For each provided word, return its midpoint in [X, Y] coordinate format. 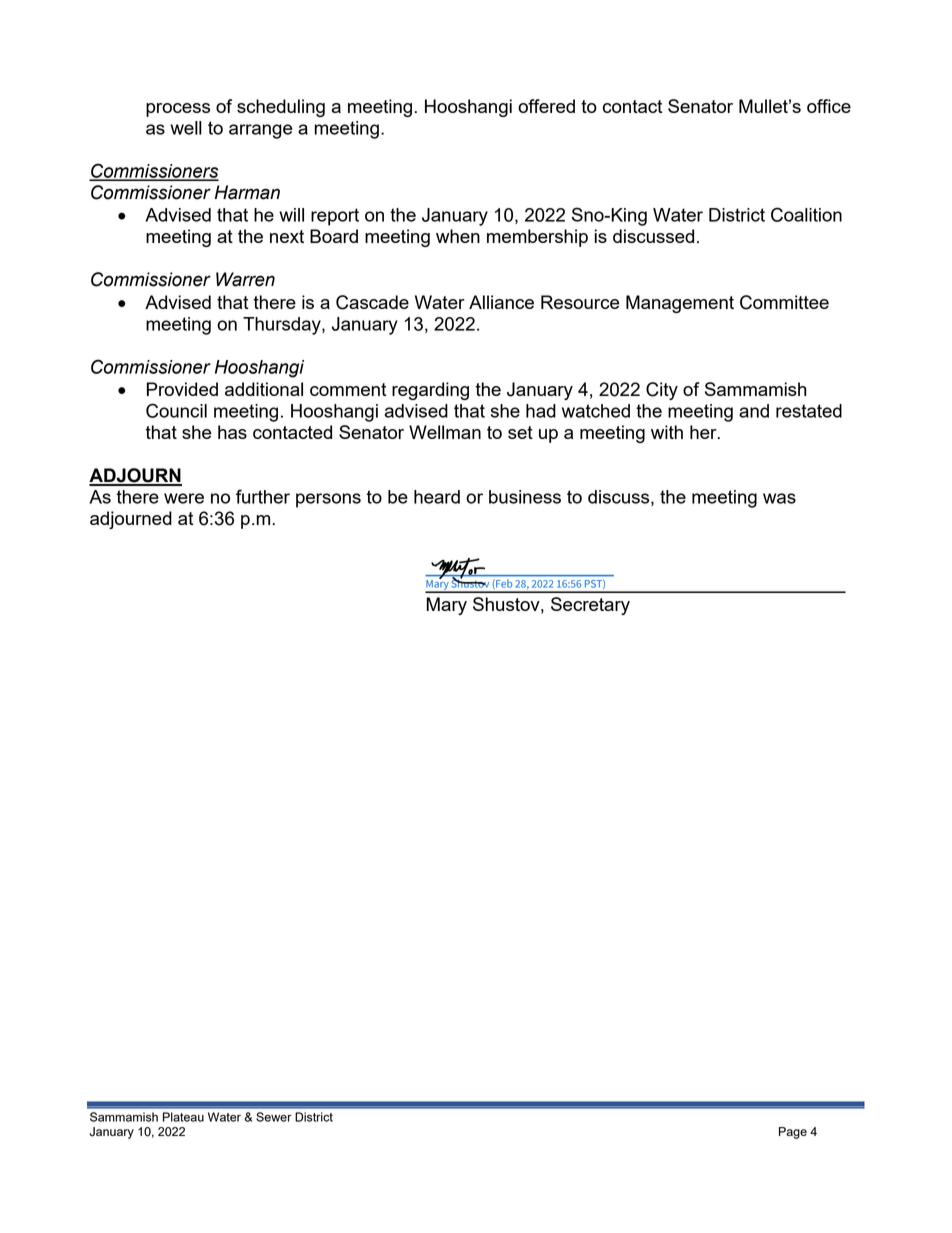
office [829, 106]
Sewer [274, 1117]
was [779, 498]
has [232, 432]
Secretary [590, 606]
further [263, 496]
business [525, 497]
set [520, 432]
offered [546, 106]
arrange [260, 131]
